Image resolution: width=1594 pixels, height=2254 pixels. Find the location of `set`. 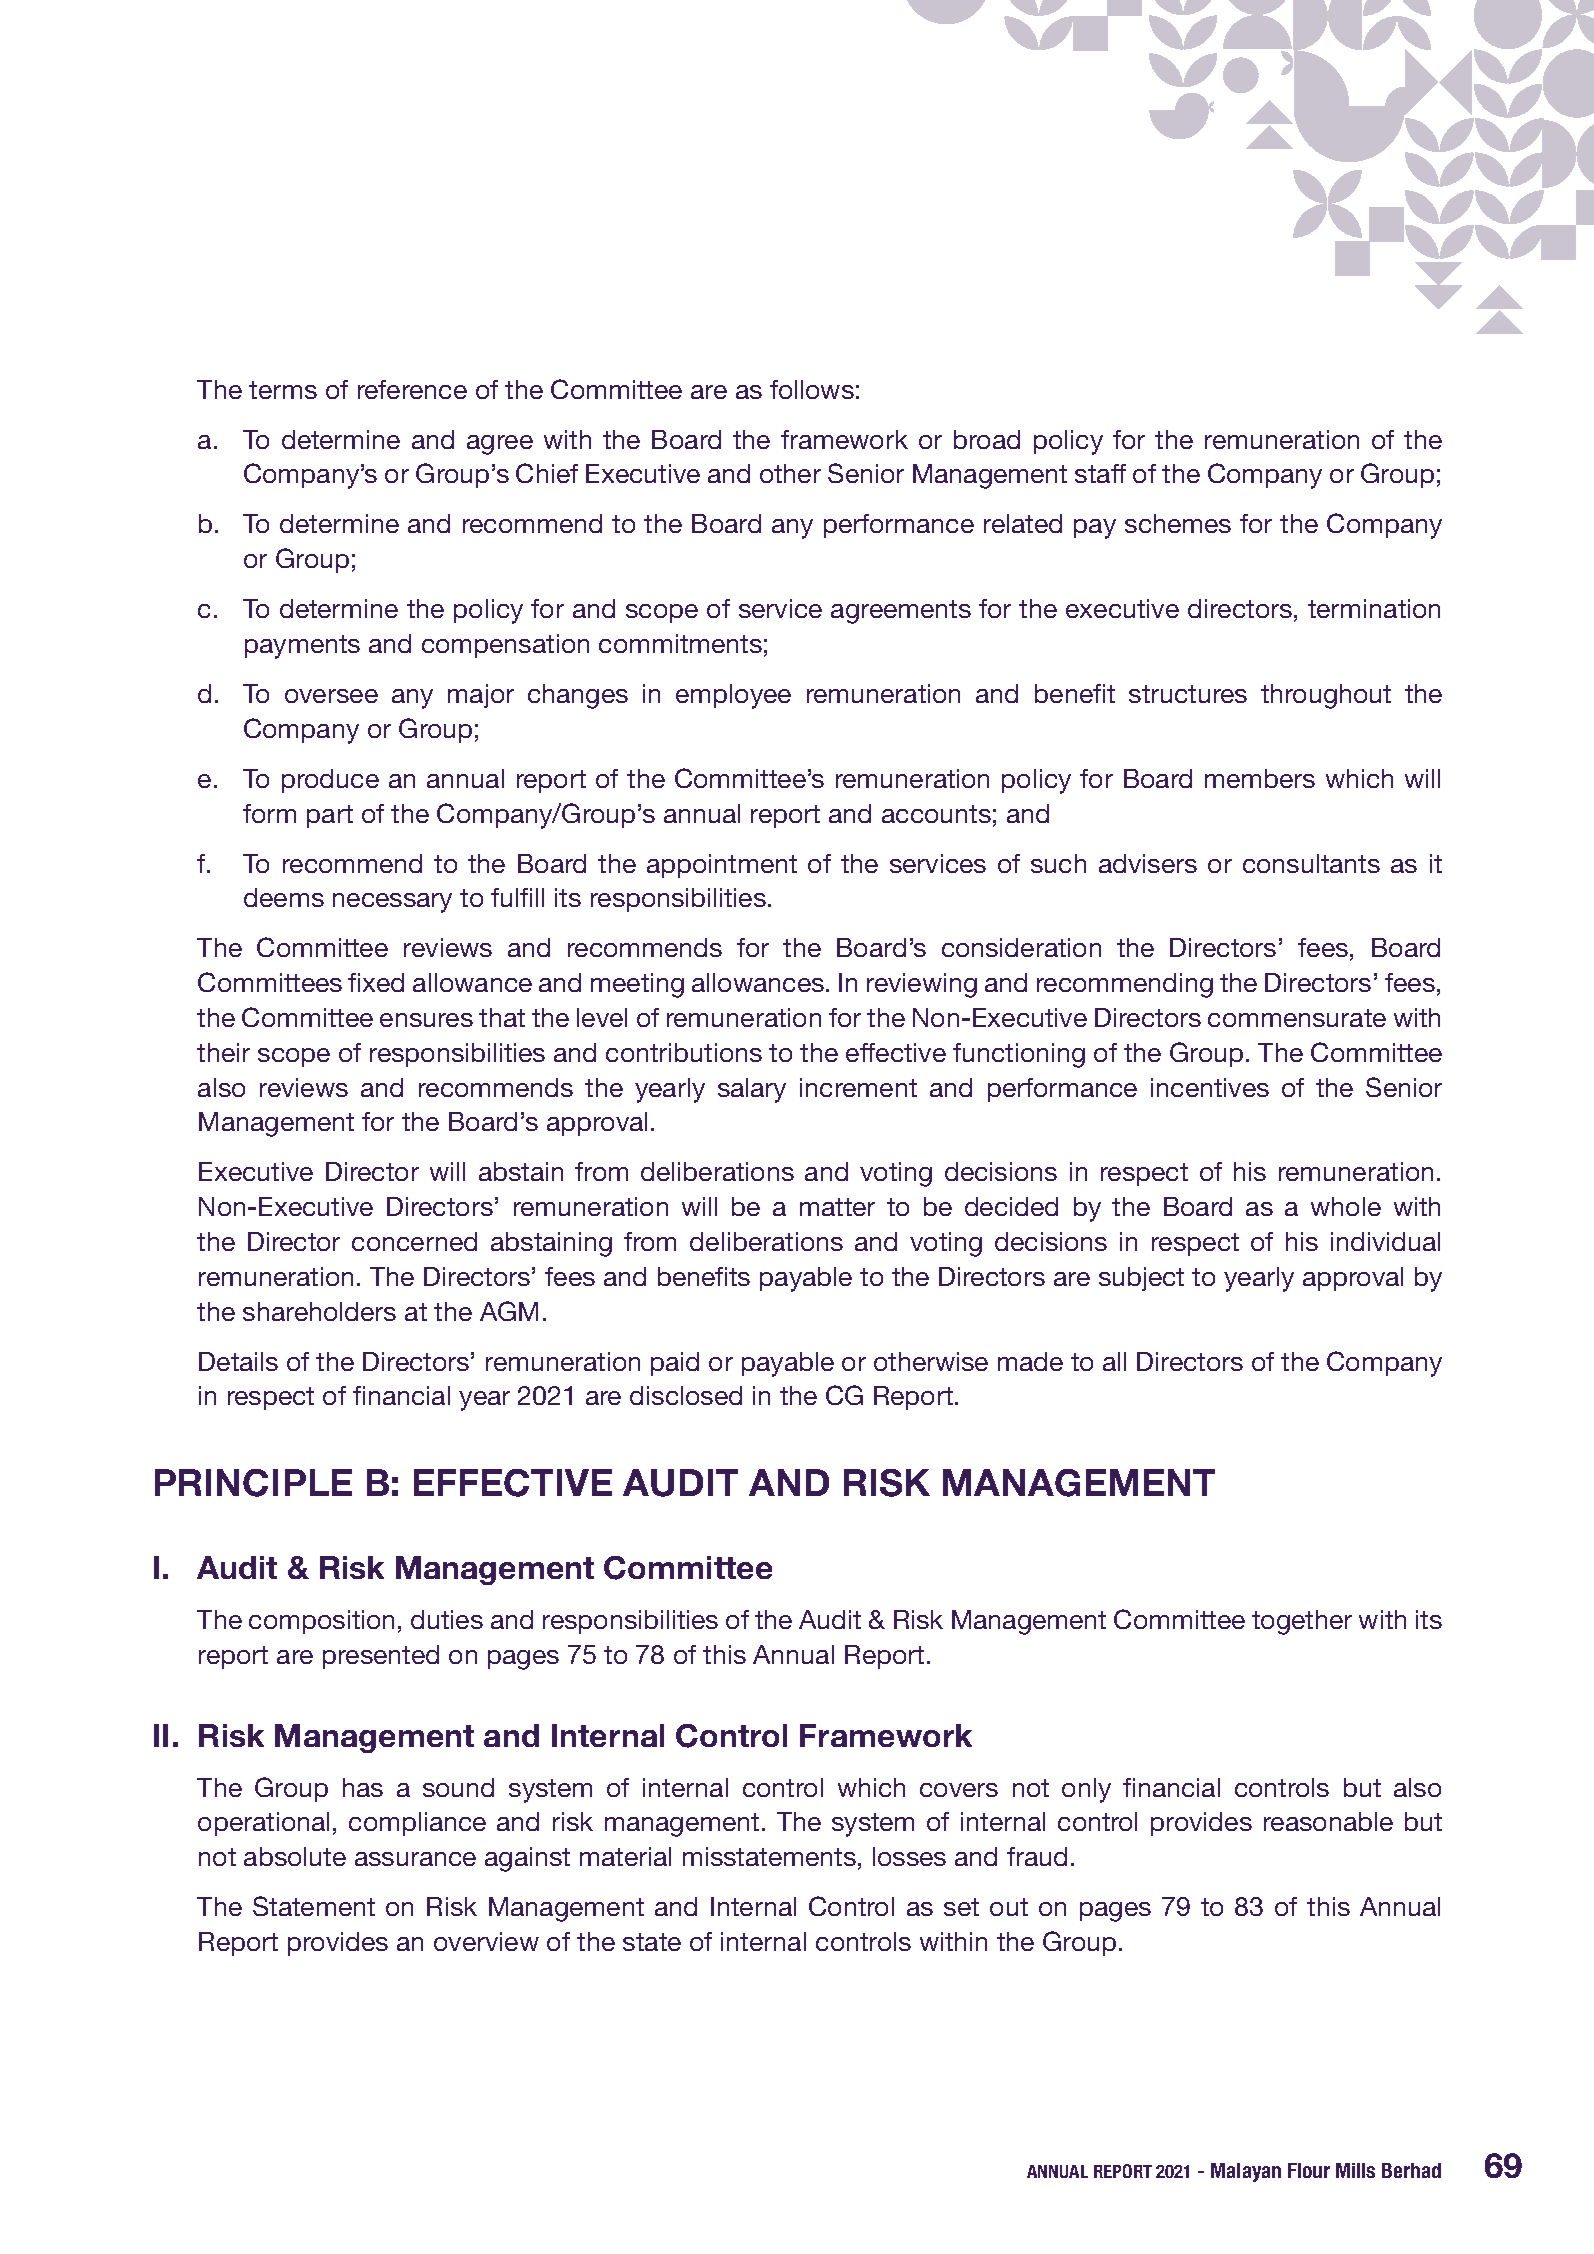

set is located at coordinates (961, 1907).
